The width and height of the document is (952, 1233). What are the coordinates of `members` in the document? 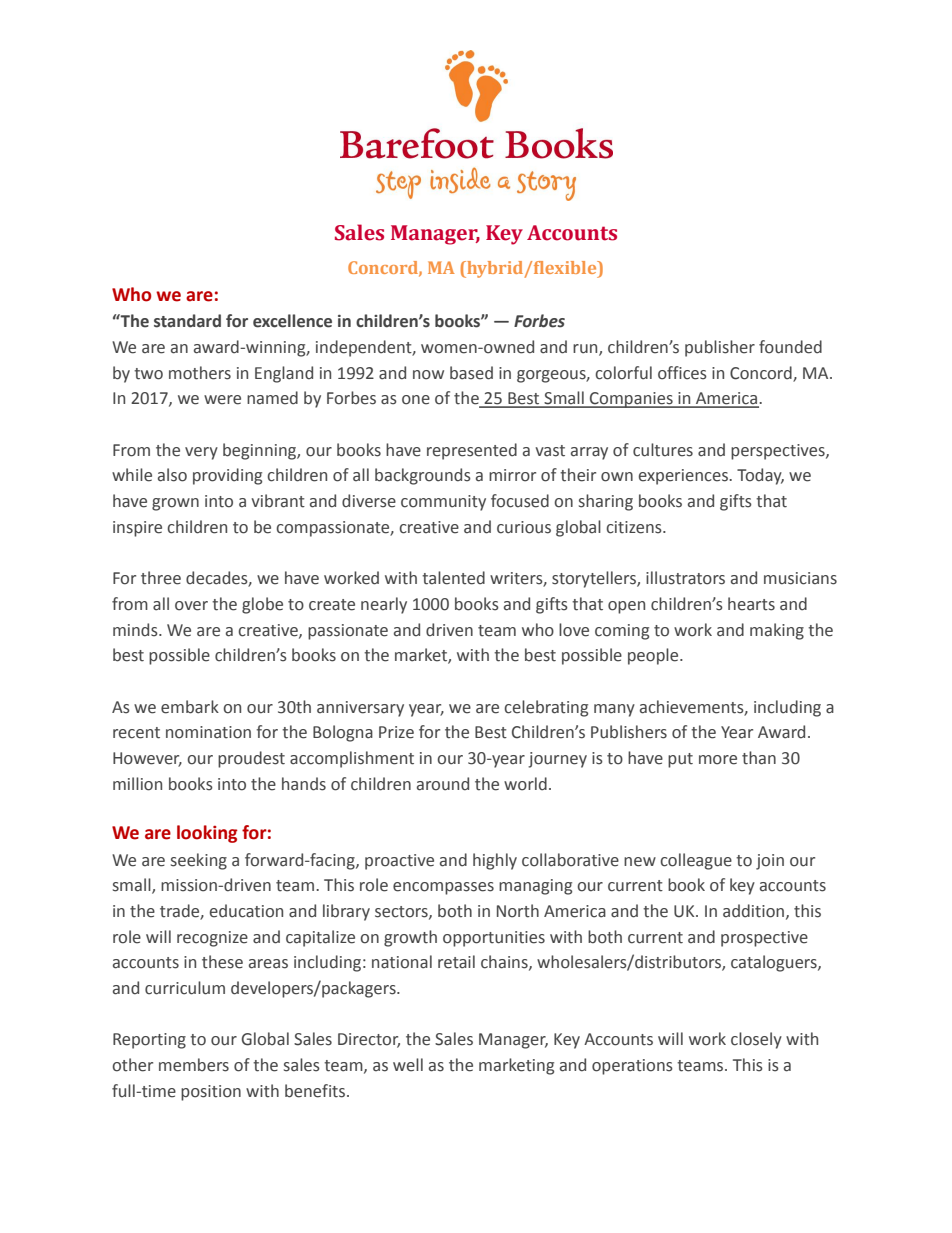 It's located at (194, 1065).
